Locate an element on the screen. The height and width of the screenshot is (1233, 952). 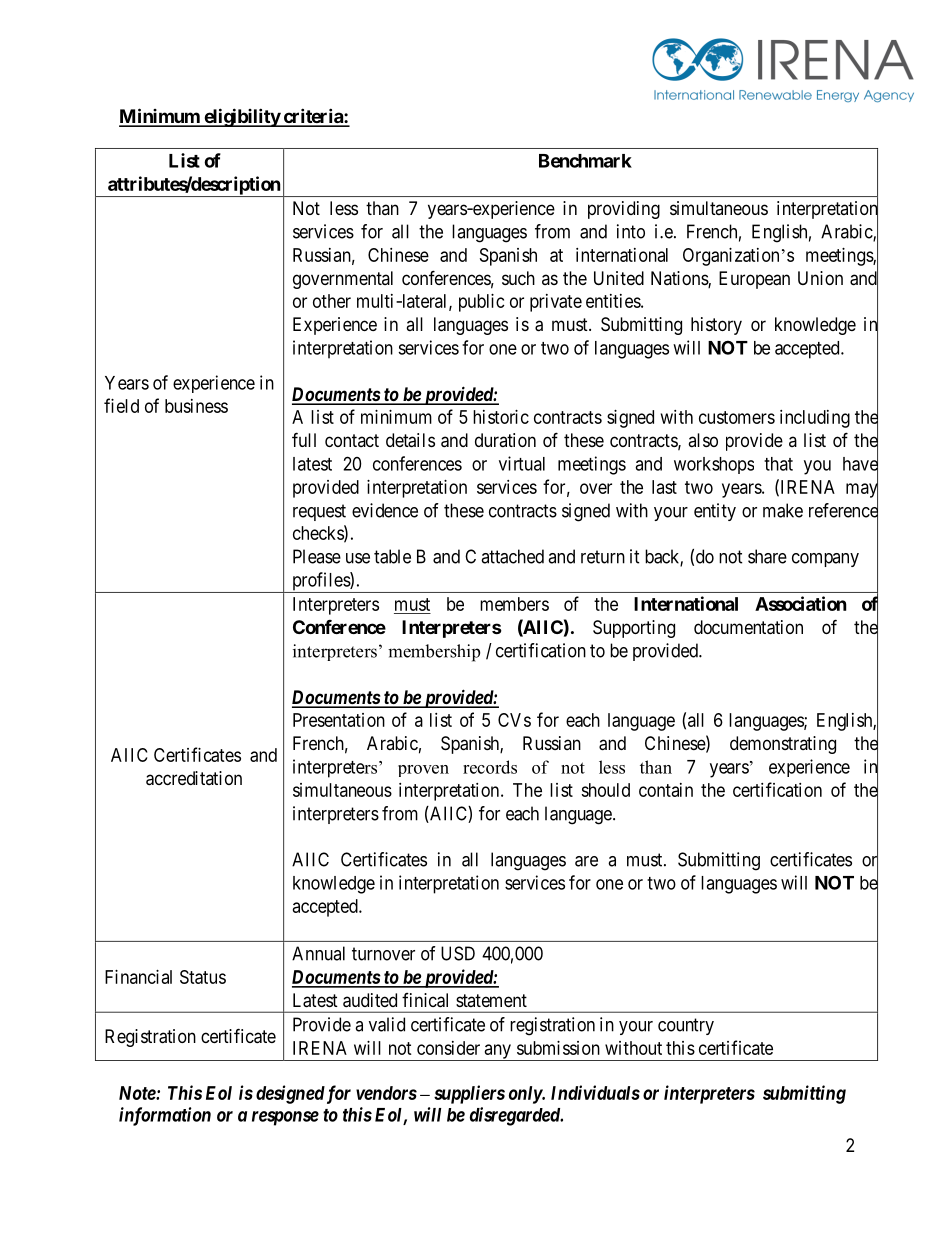
Benchmark is located at coordinates (585, 161).
